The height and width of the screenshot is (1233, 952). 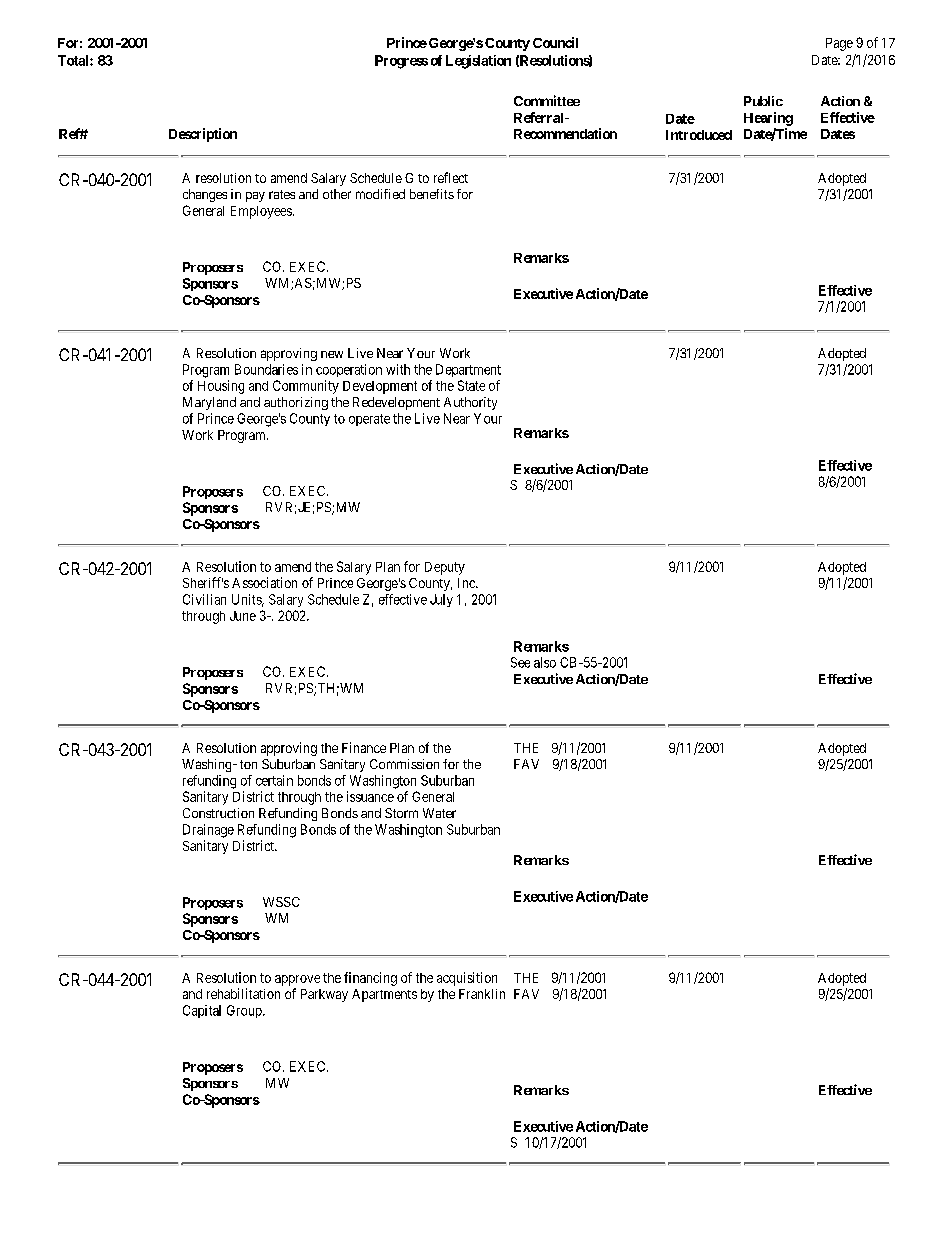 I want to click on Capital, so click(x=202, y=1011).
